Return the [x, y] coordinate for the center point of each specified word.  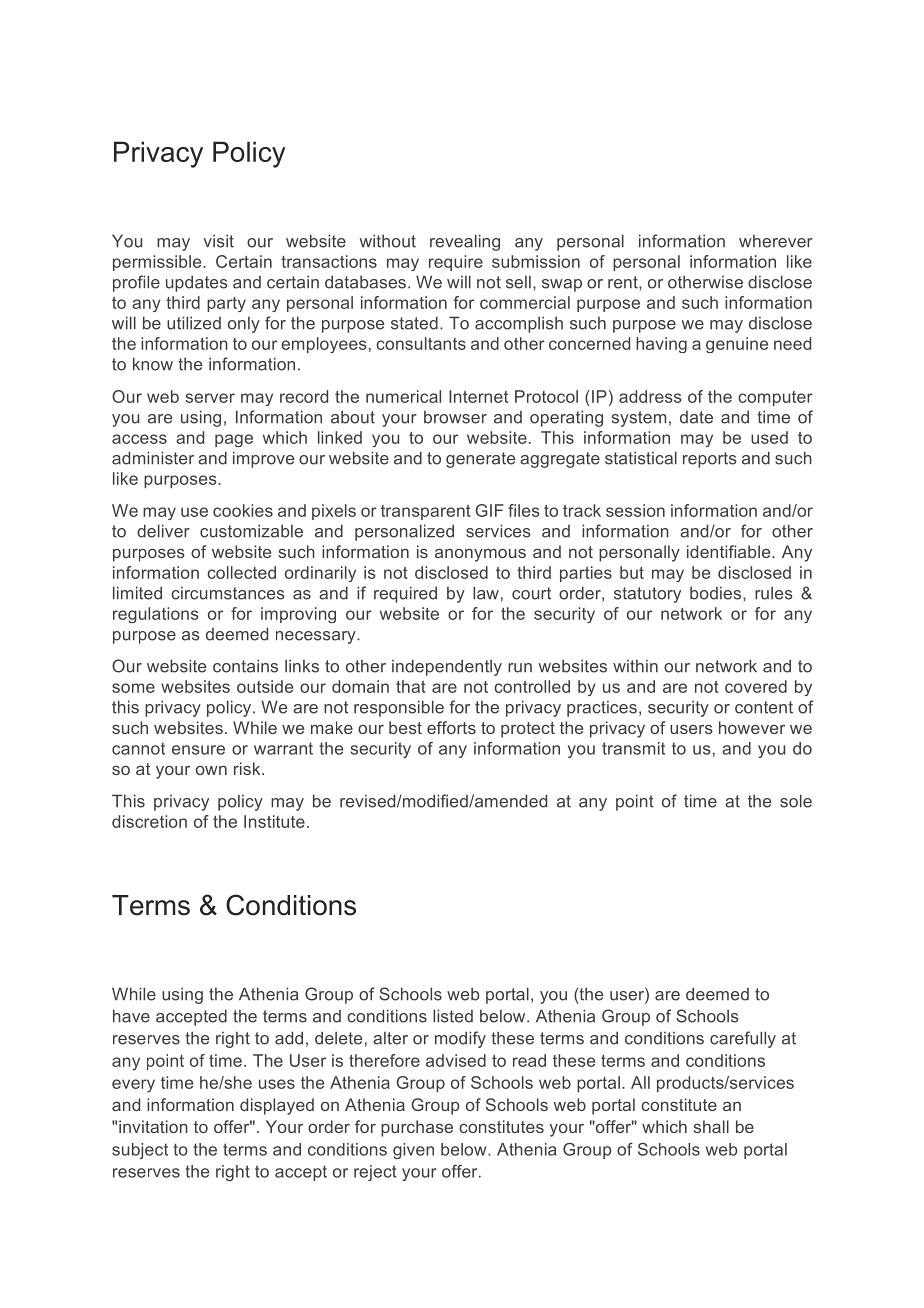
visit [218, 241]
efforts [451, 727]
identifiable [730, 551]
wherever [776, 241]
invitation [153, 1126]
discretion [149, 821]
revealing [465, 242]
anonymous [480, 555]
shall [711, 1126]
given [413, 1151]
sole [796, 801]
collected [241, 572]
